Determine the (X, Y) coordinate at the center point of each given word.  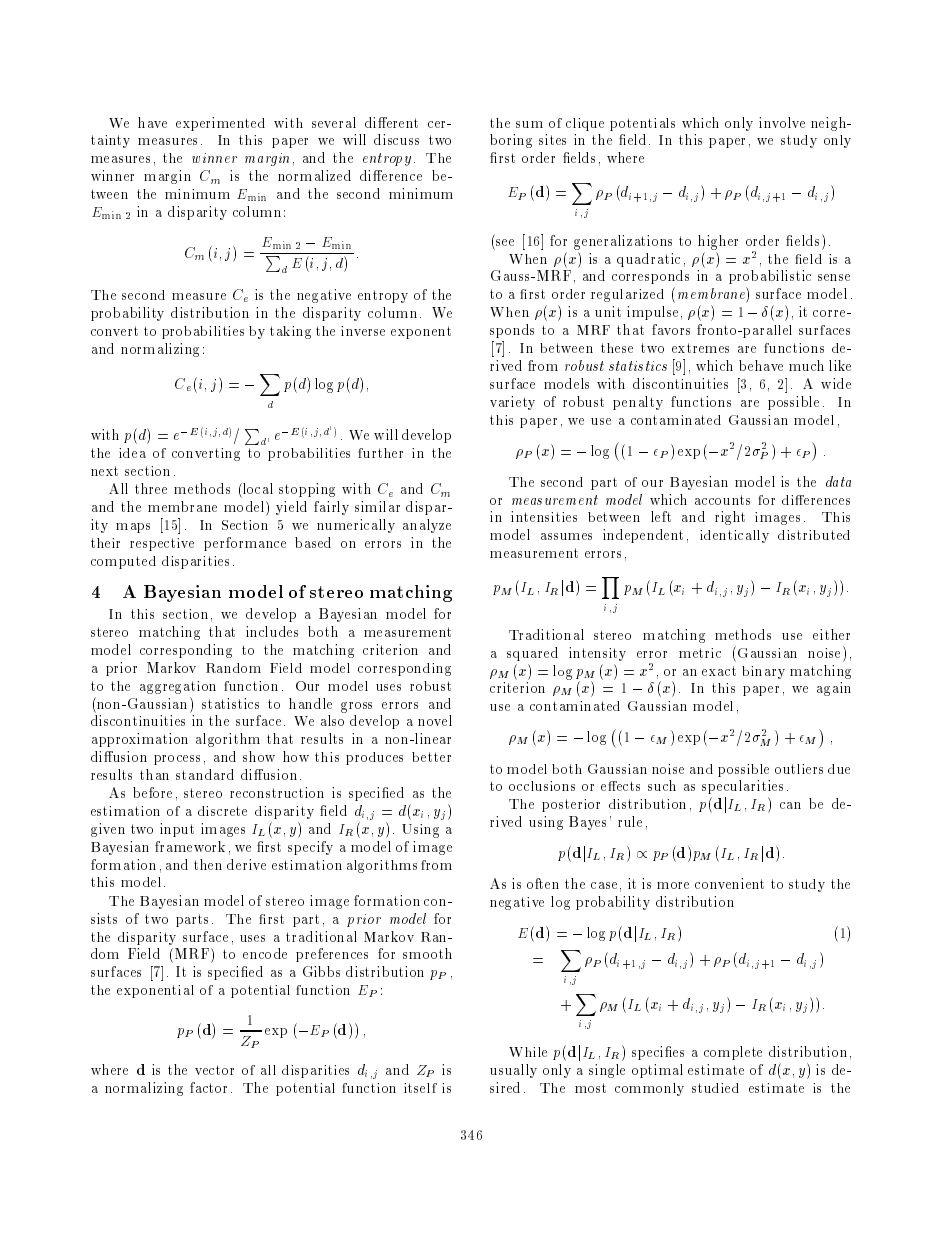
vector (214, 1070)
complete (733, 1053)
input (177, 830)
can (790, 805)
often (543, 883)
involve (782, 122)
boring (511, 141)
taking (290, 332)
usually (513, 1071)
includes (272, 631)
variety (512, 403)
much (806, 365)
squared (532, 654)
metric (700, 653)
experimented (220, 124)
